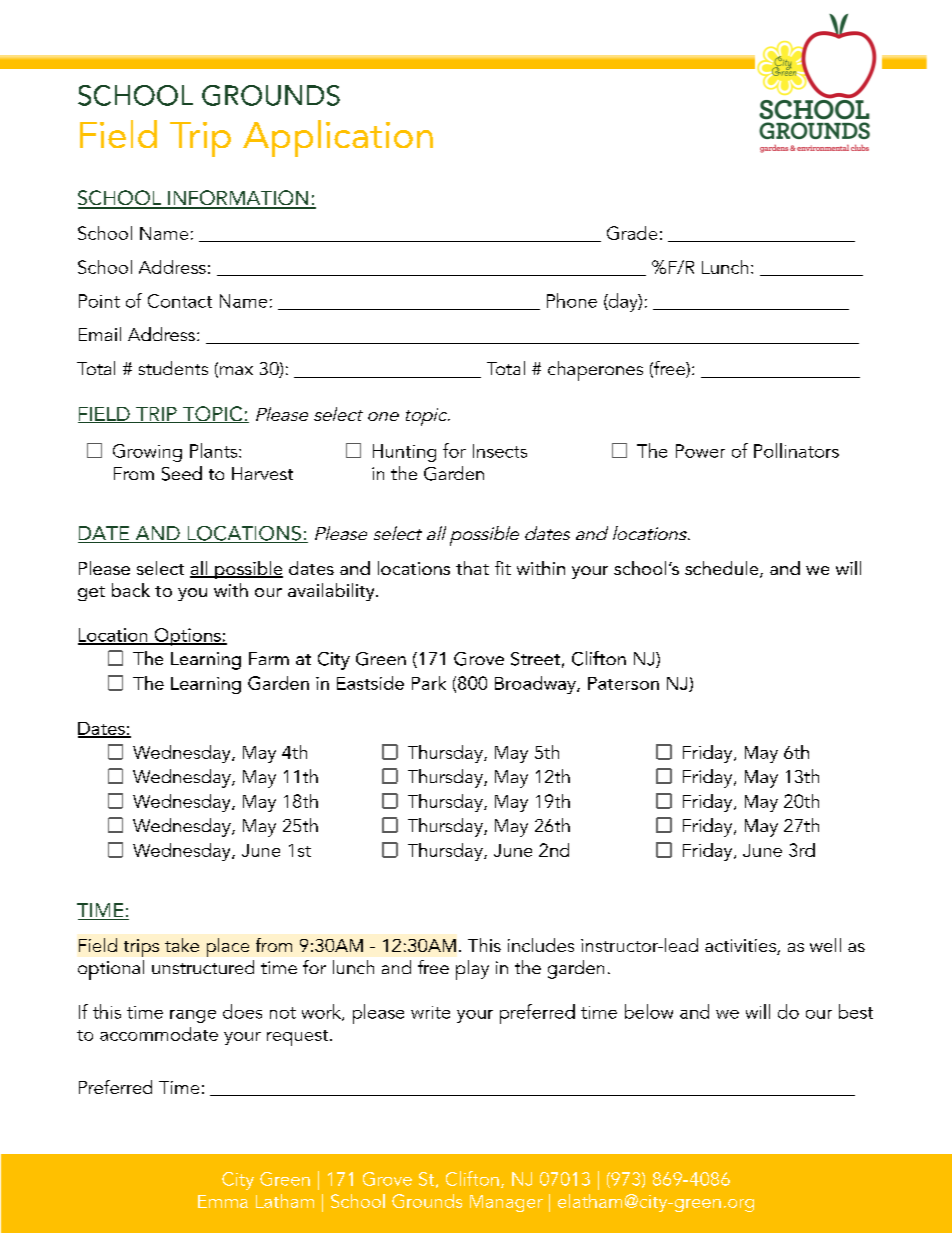 The image size is (952, 1233). What do you see at coordinates (595, 371) in the screenshot?
I see `chaperones` at bounding box center [595, 371].
